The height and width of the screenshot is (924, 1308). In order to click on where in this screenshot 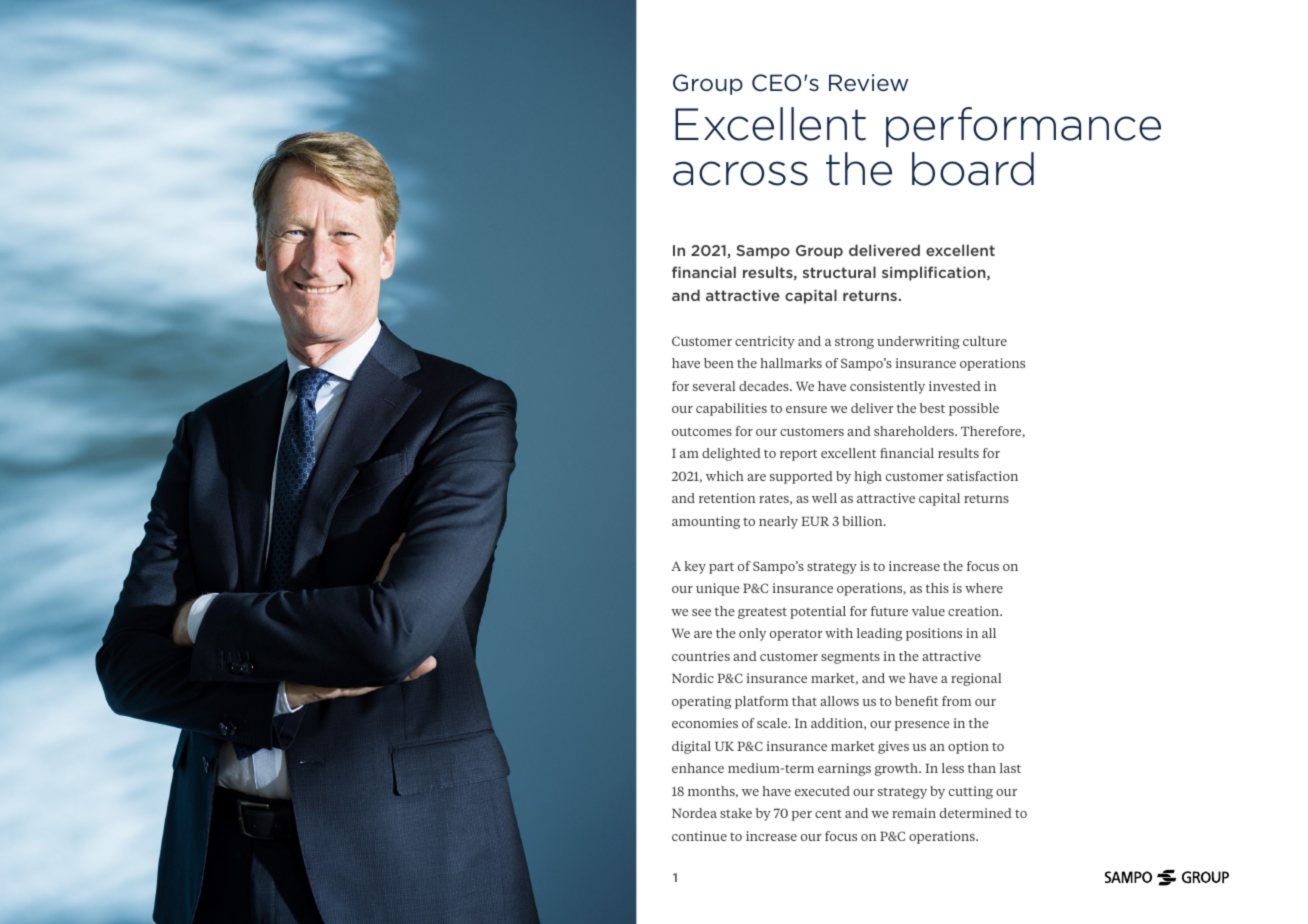, I will do `click(984, 588)`.
